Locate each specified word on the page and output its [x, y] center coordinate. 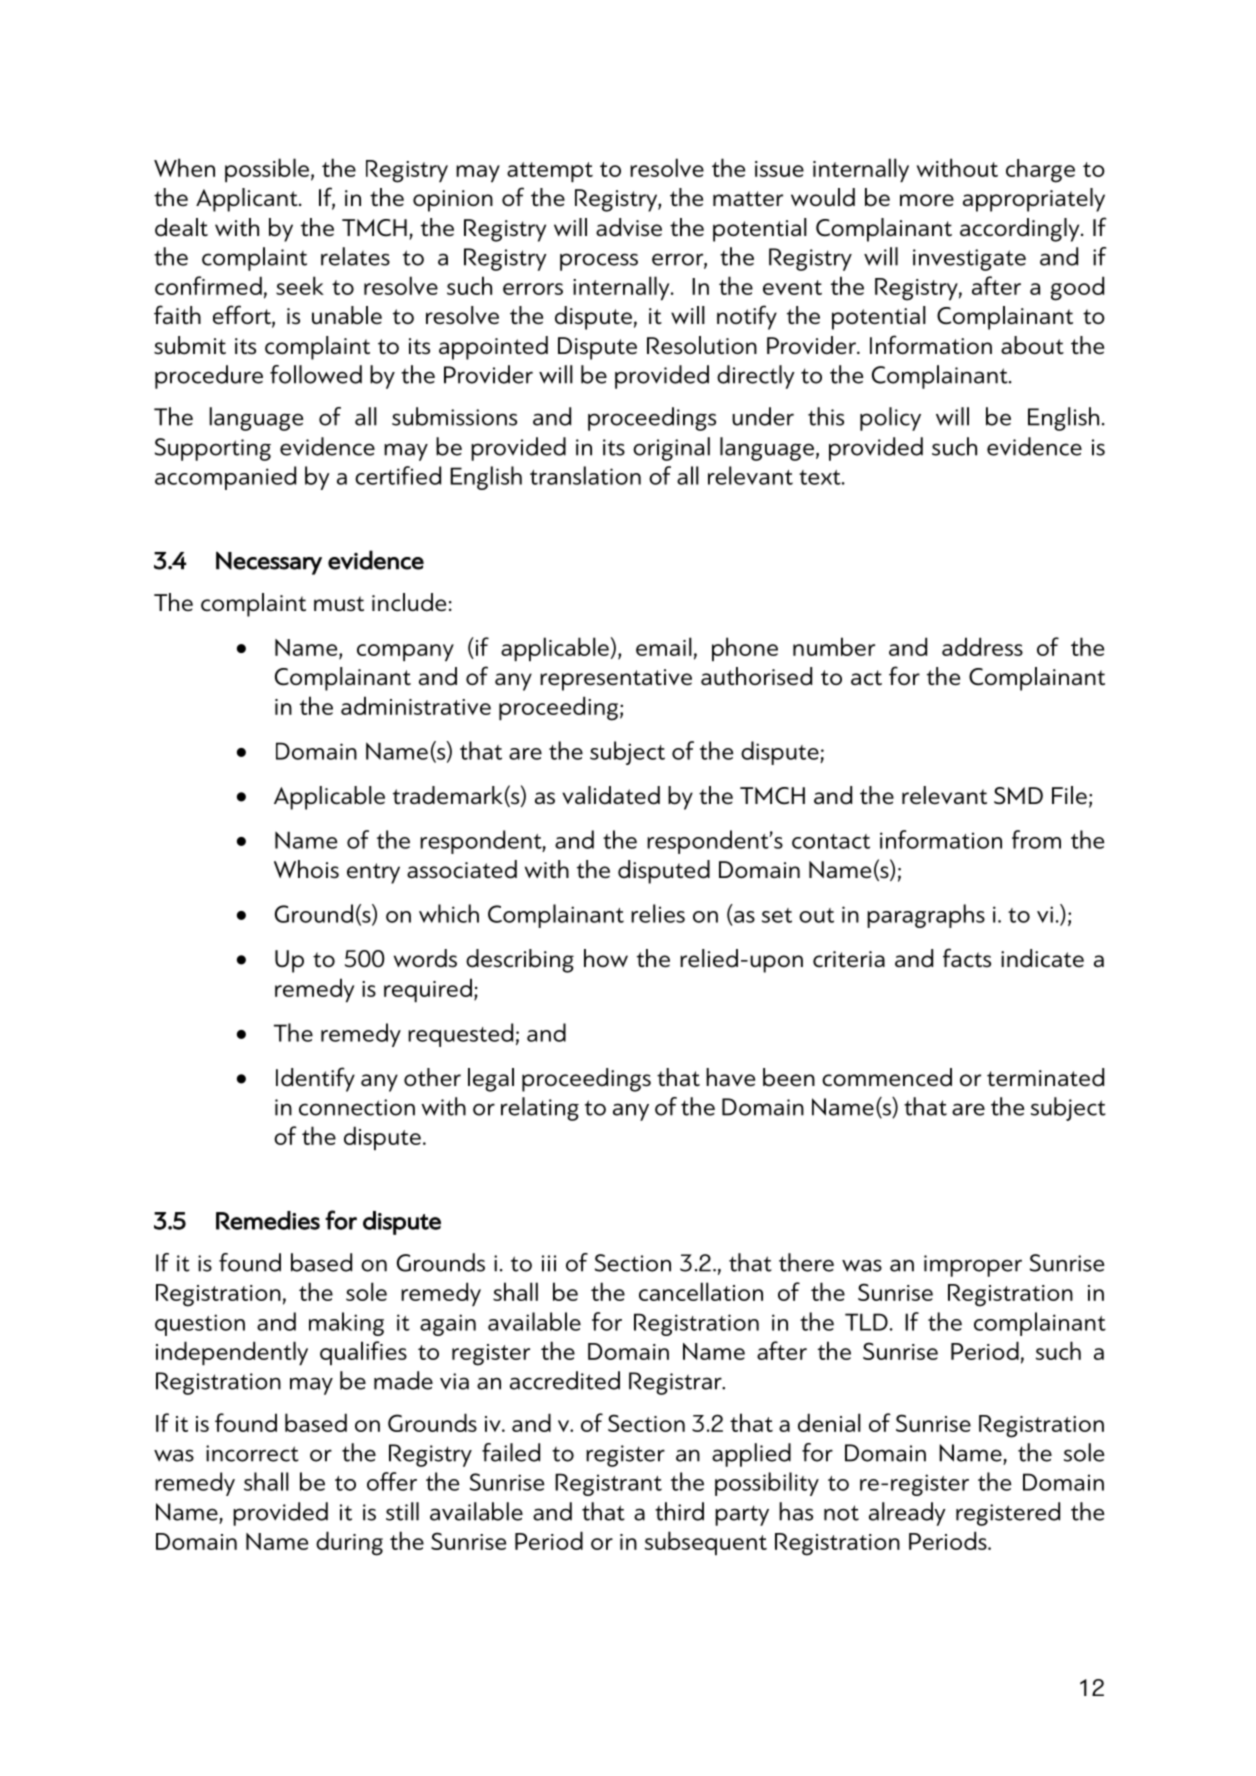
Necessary [269, 563]
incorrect [252, 1453]
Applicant [248, 200]
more [927, 200]
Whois [306, 869]
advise [629, 227]
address [982, 646]
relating [540, 1109]
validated [611, 795]
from [1036, 839]
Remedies [268, 1220]
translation [585, 475]
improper [973, 1266]
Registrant [608, 1484]
